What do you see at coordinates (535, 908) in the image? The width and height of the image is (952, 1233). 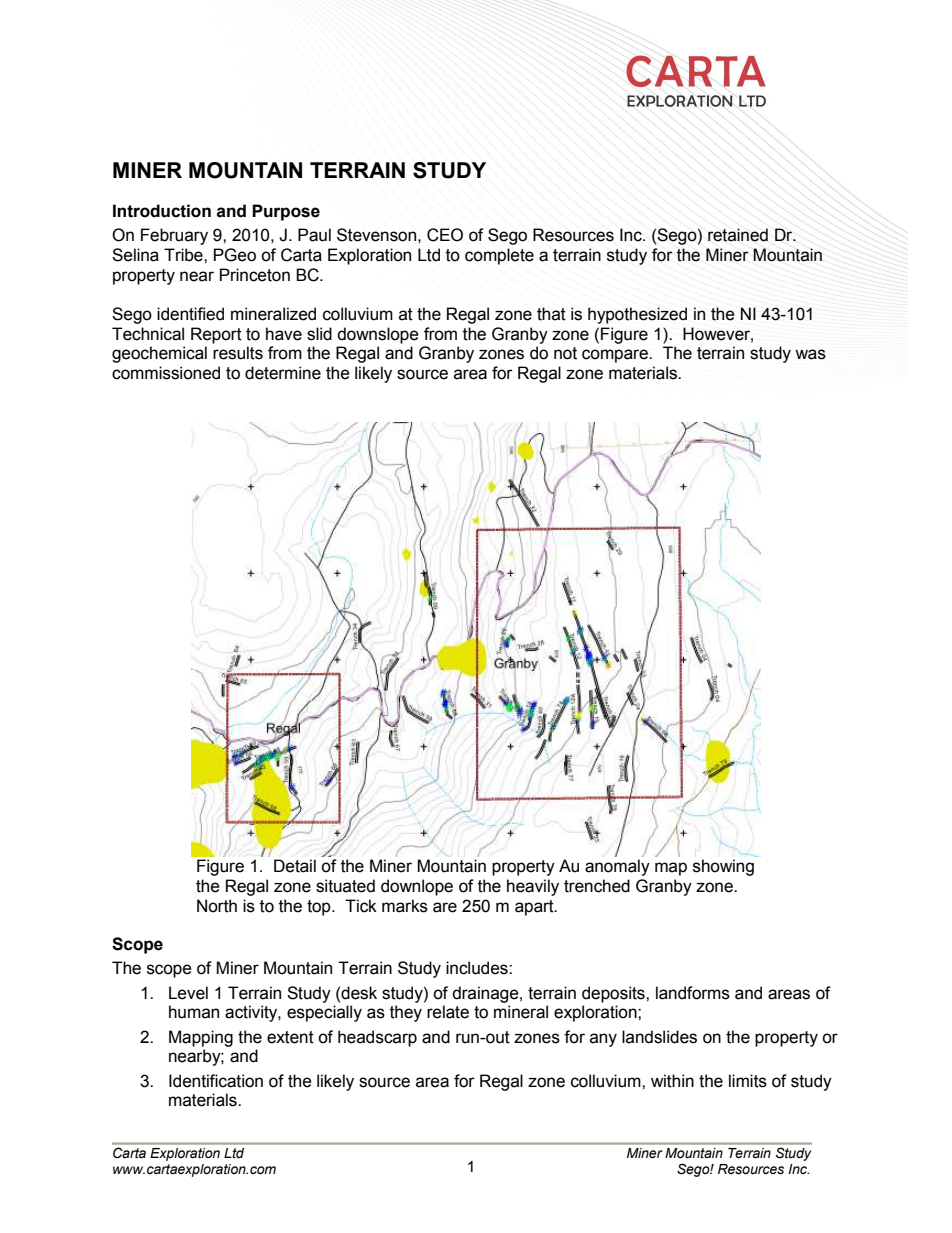 I see `apart` at bounding box center [535, 908].
